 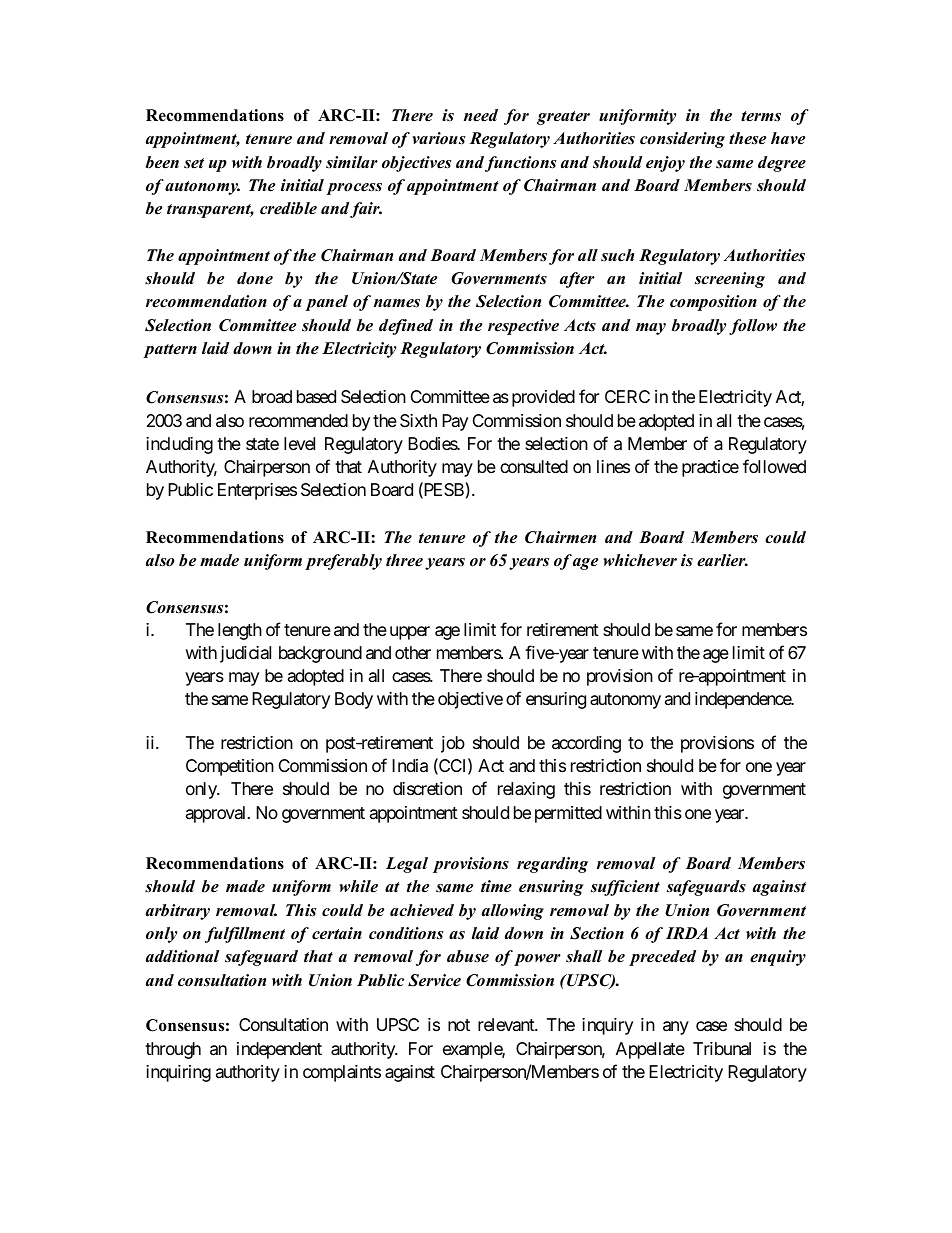 I want to click on upper, so click(x=410, y=633).
